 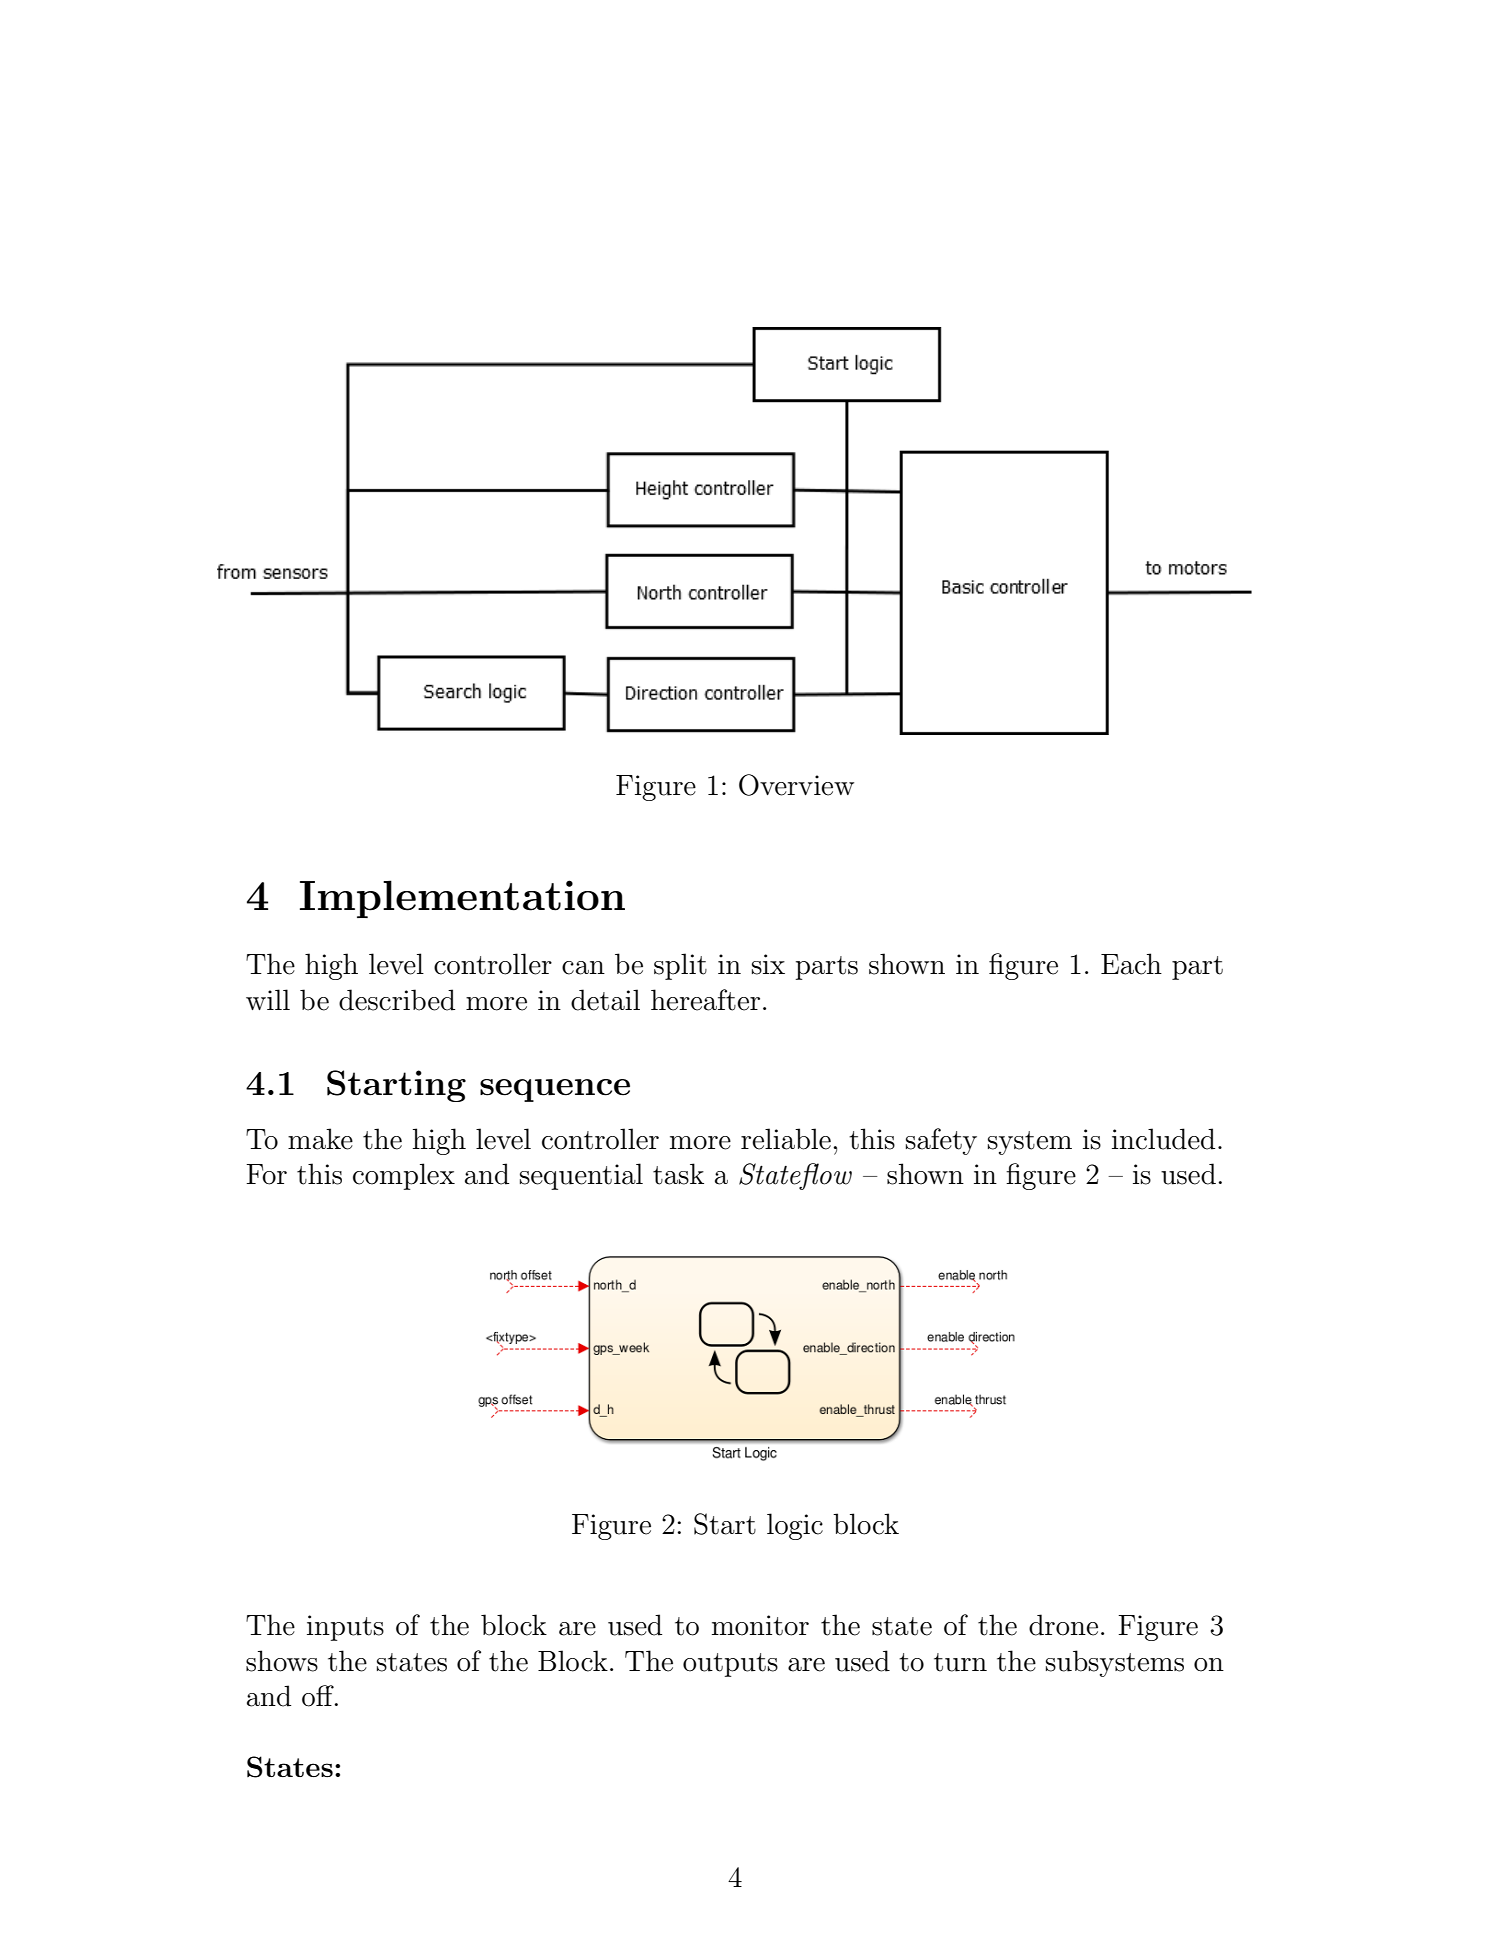 What do you see at coordinates (796, 785) in the screenshot?
I see `Overview` at bounding box center [796, 785].
